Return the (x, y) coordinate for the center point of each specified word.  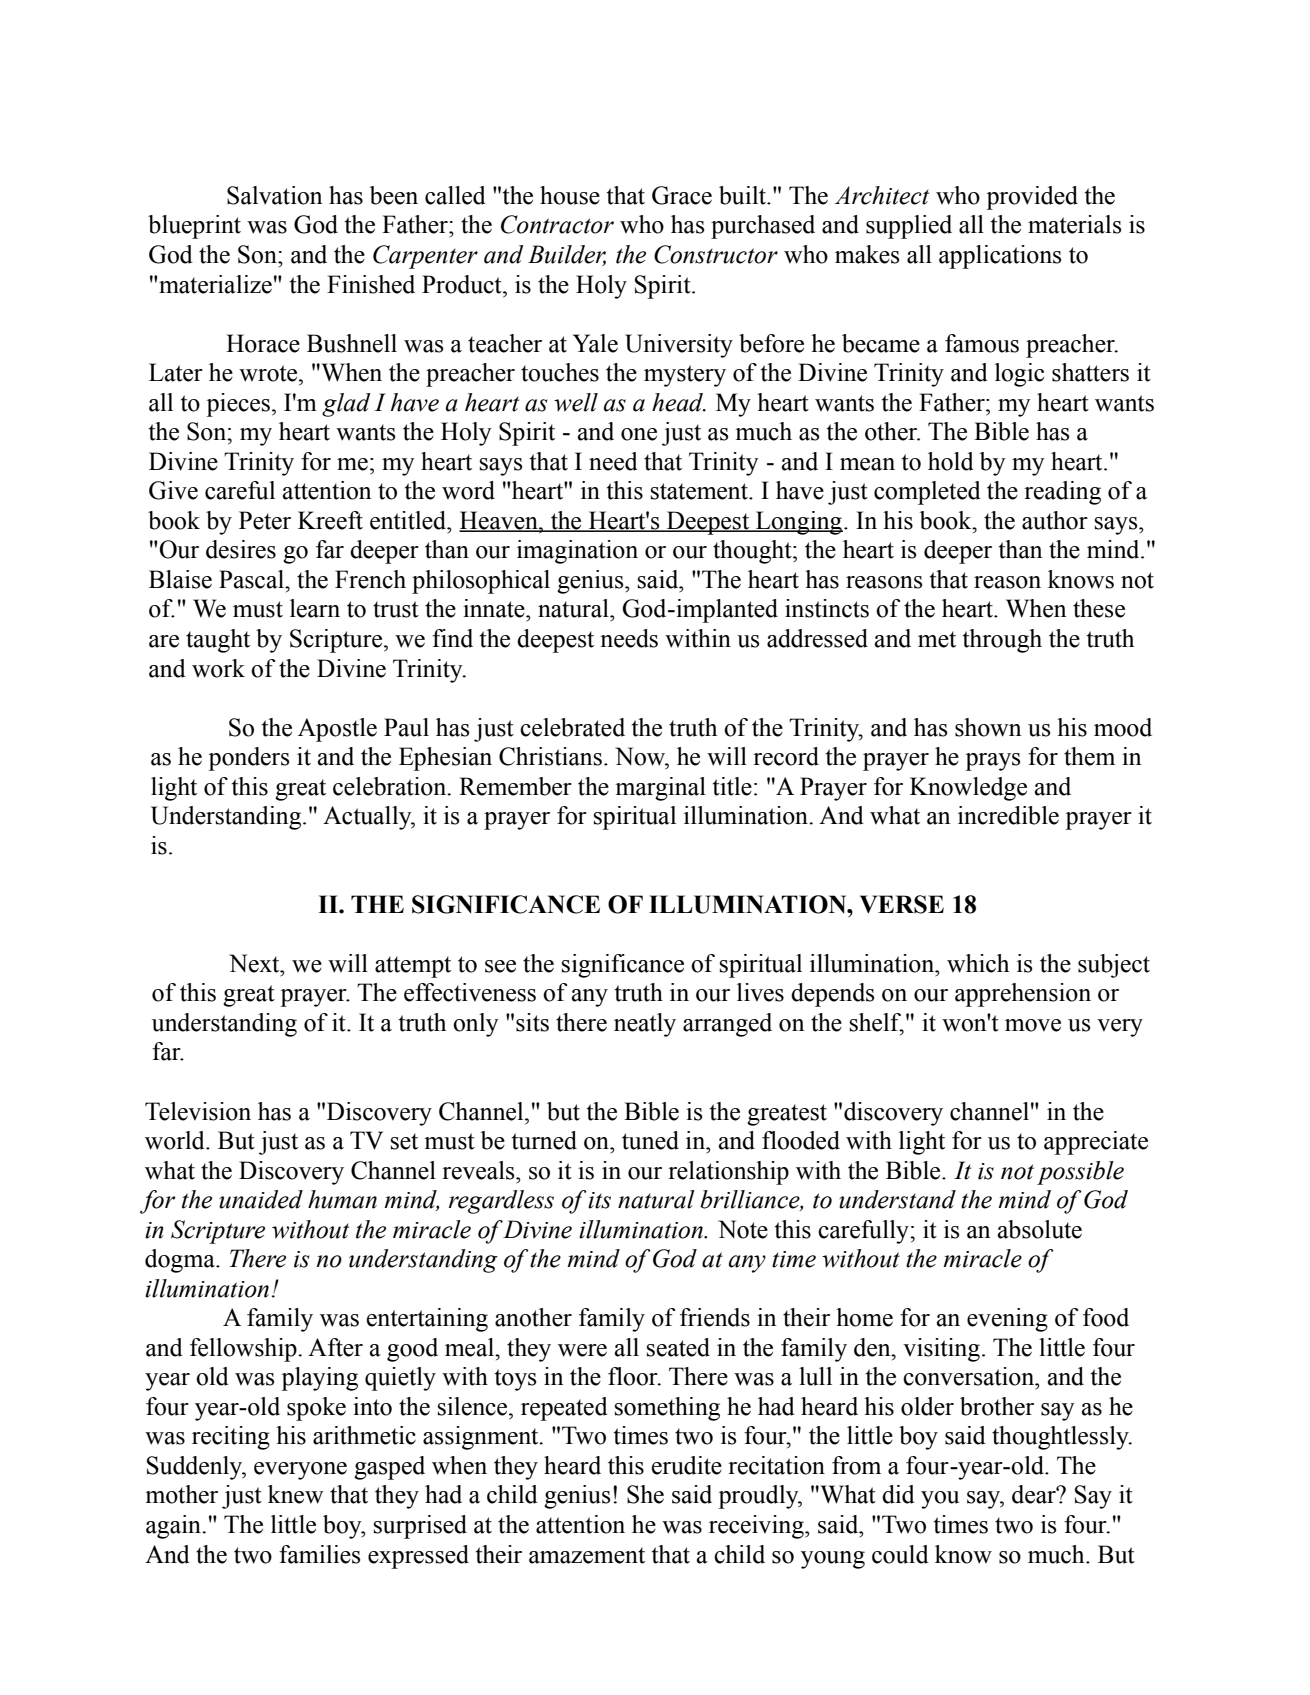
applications (1000, 257)
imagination (577, 552)
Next (255, 963)
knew (295, 1494)
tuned (650, 1140)
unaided (261, 1199)
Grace (682, 195)
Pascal (252, 579)
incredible (1008, 815)
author (1055, 520)
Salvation (275, 195)
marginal (661, 789)
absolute (1040, 1229)
